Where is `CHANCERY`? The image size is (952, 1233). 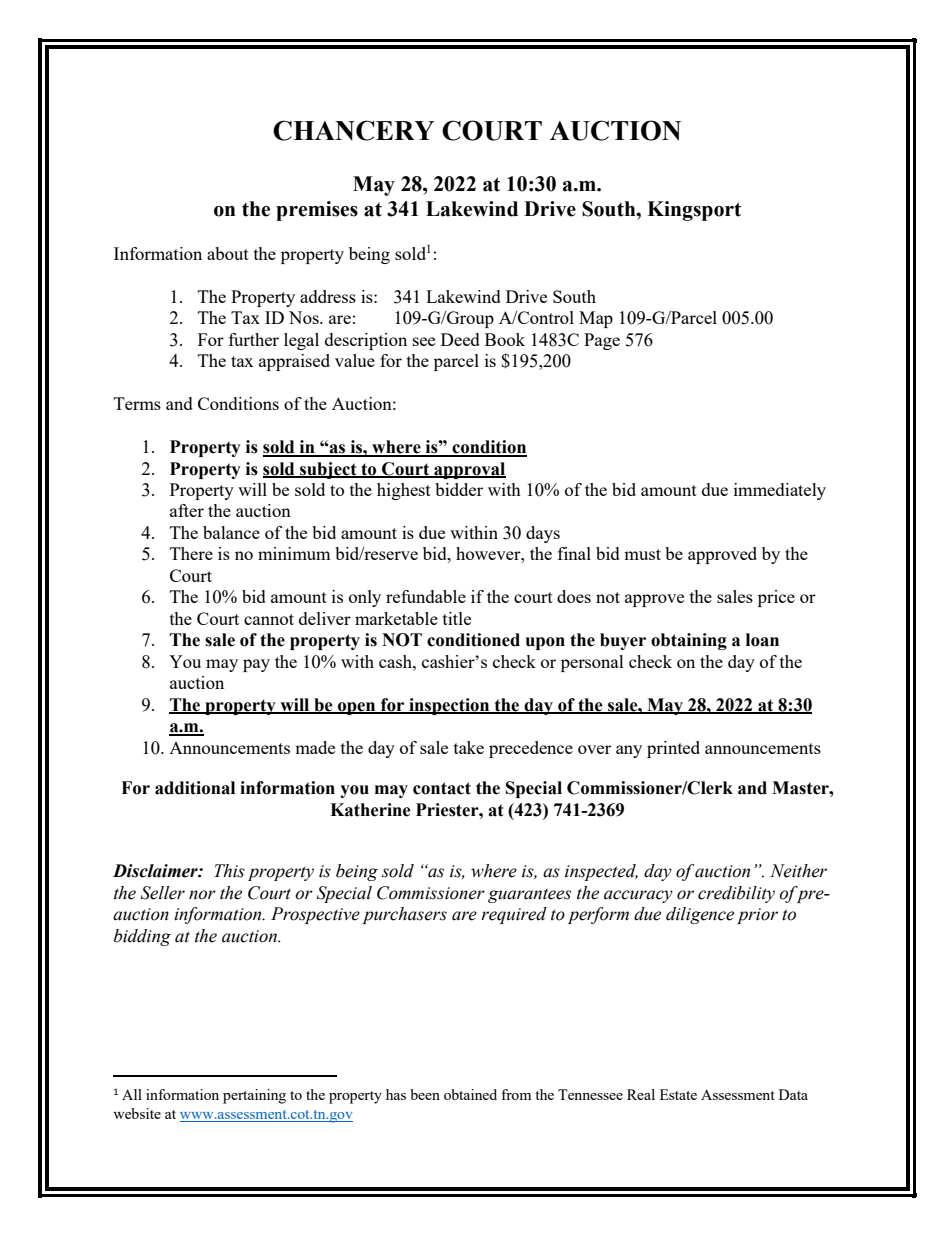
CHANCERY is located at coordinates (353, 130).
